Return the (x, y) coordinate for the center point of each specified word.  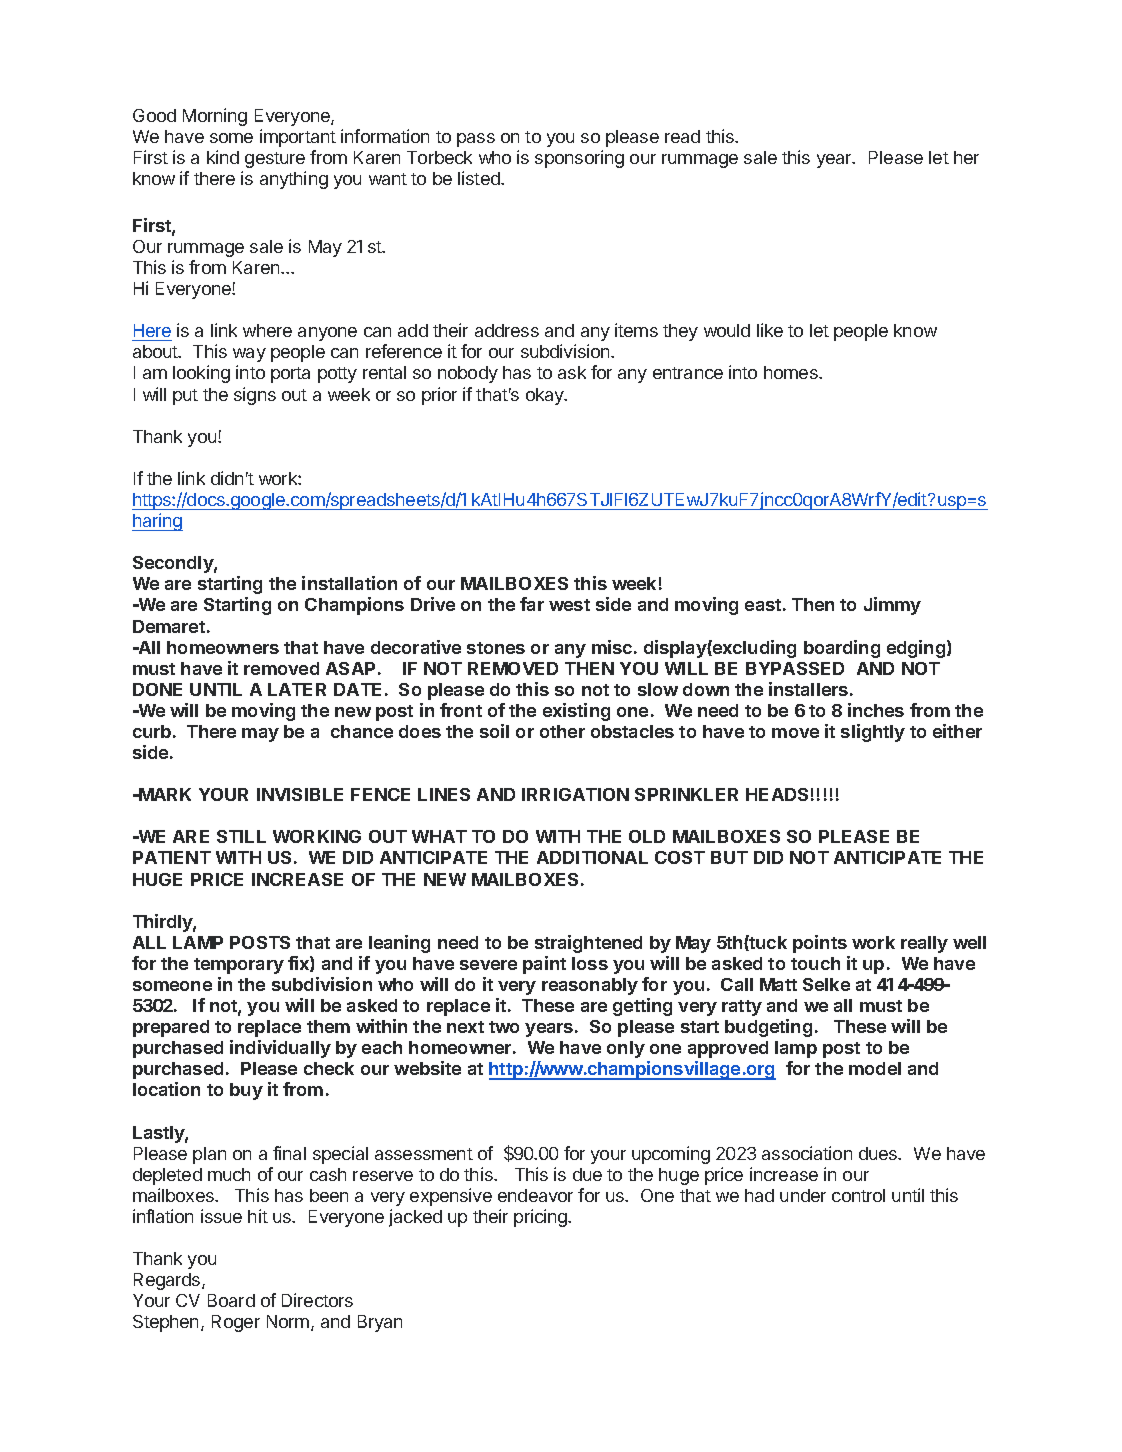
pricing (541, 1218)
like (770, 330)
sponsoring (579, 159)
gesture (275, 160)
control (858, 1195)
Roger (236, 1323)
